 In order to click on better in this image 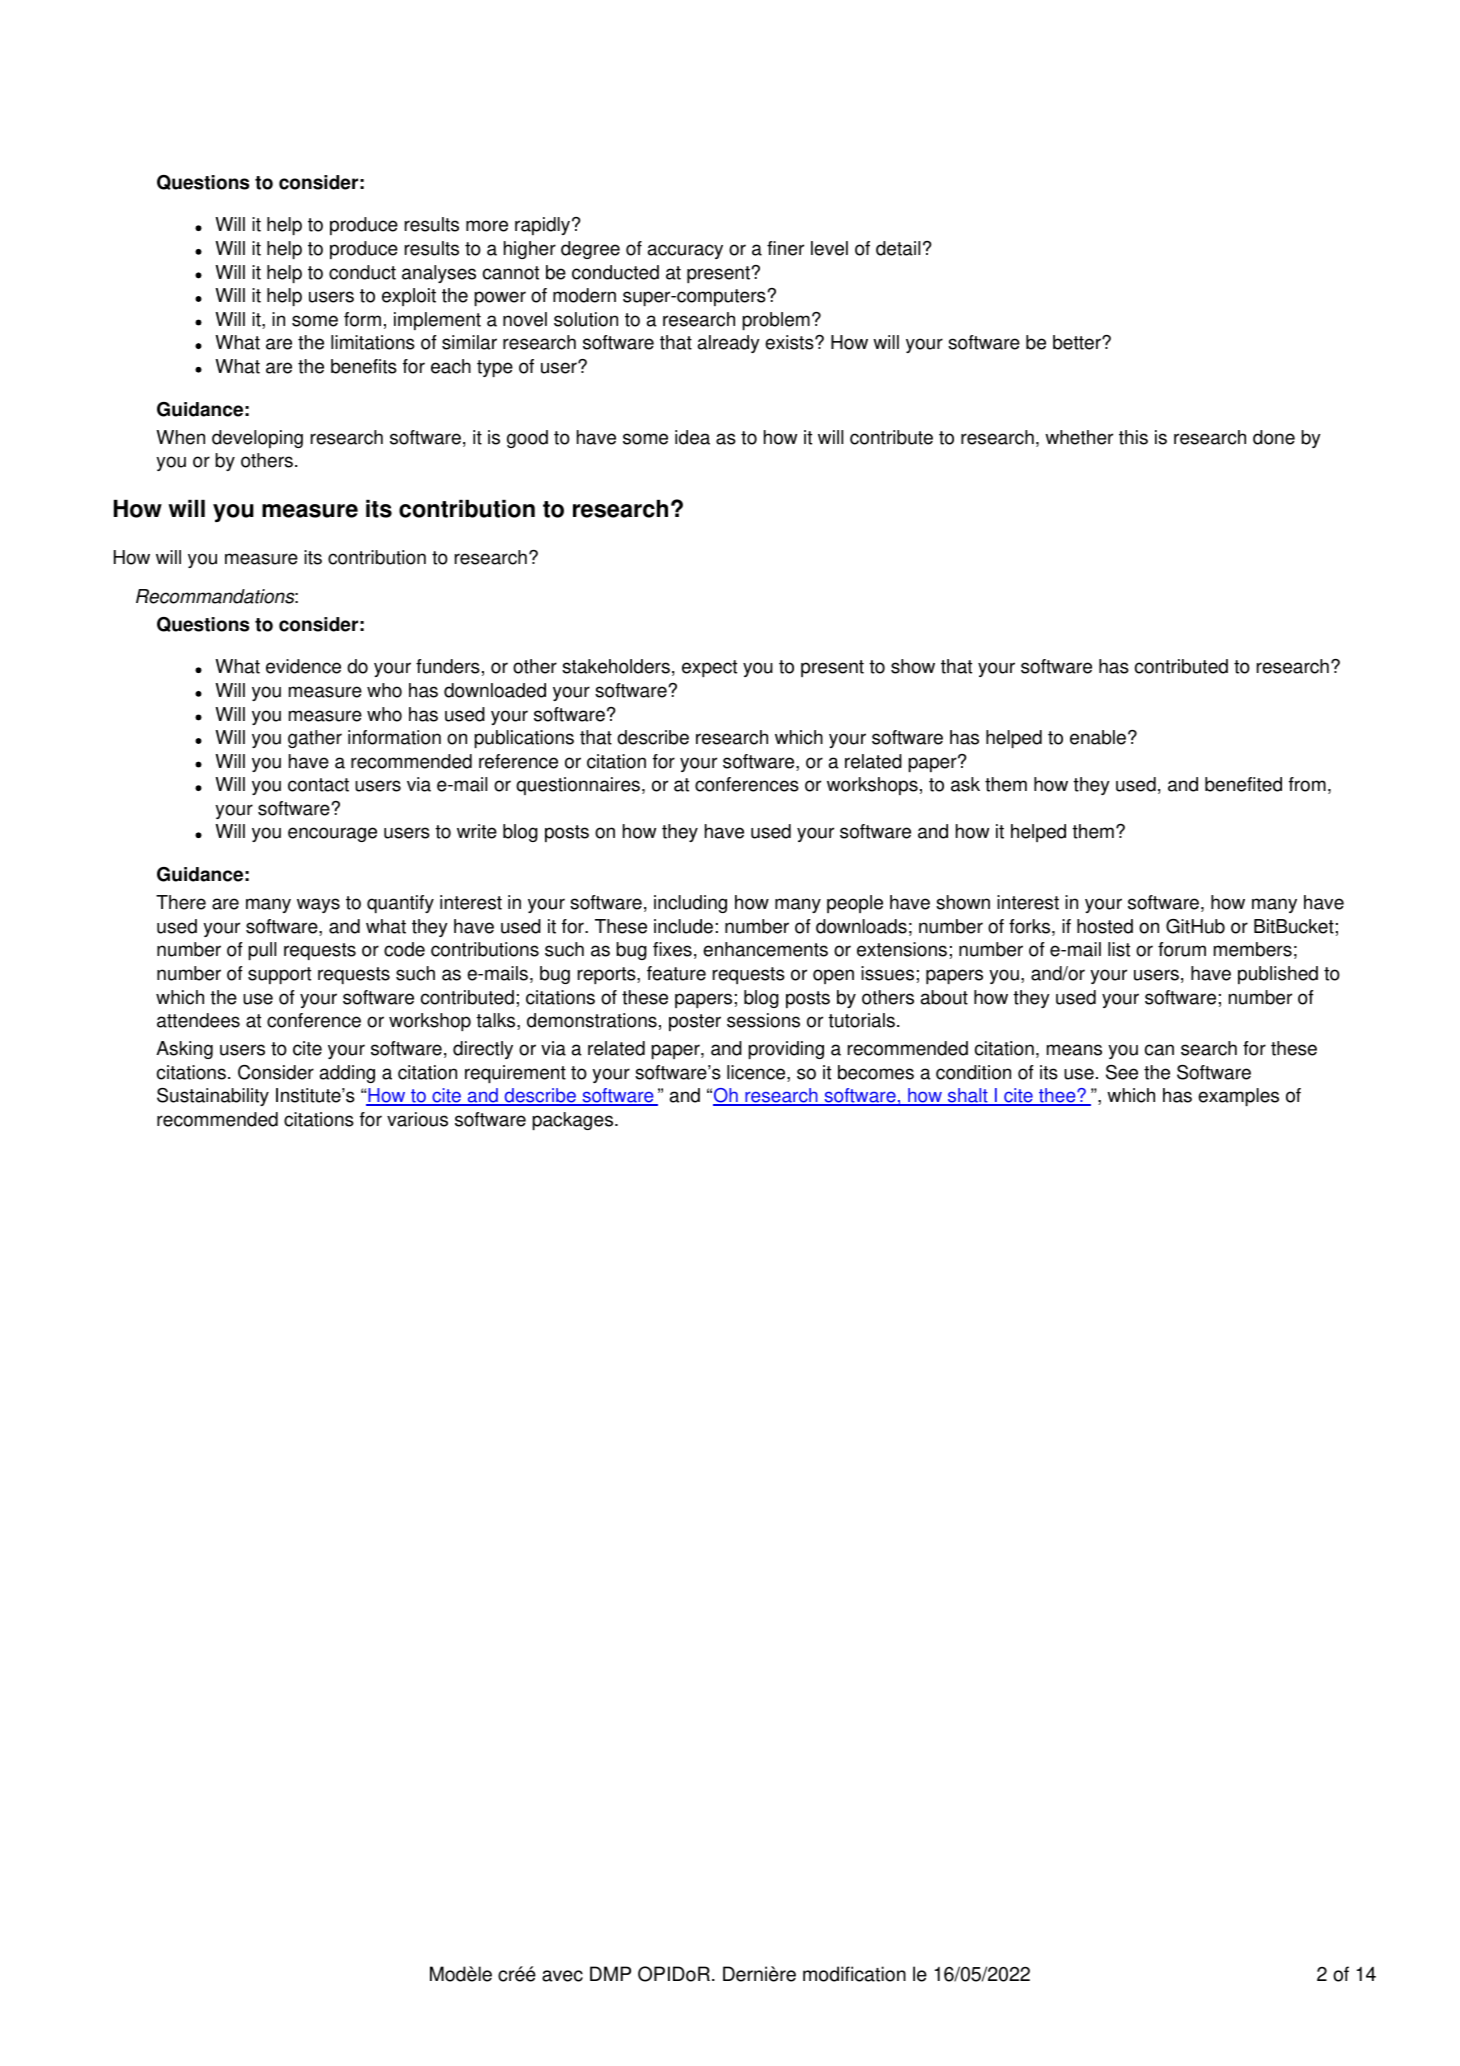, I will do `click(1078, 342)`.
